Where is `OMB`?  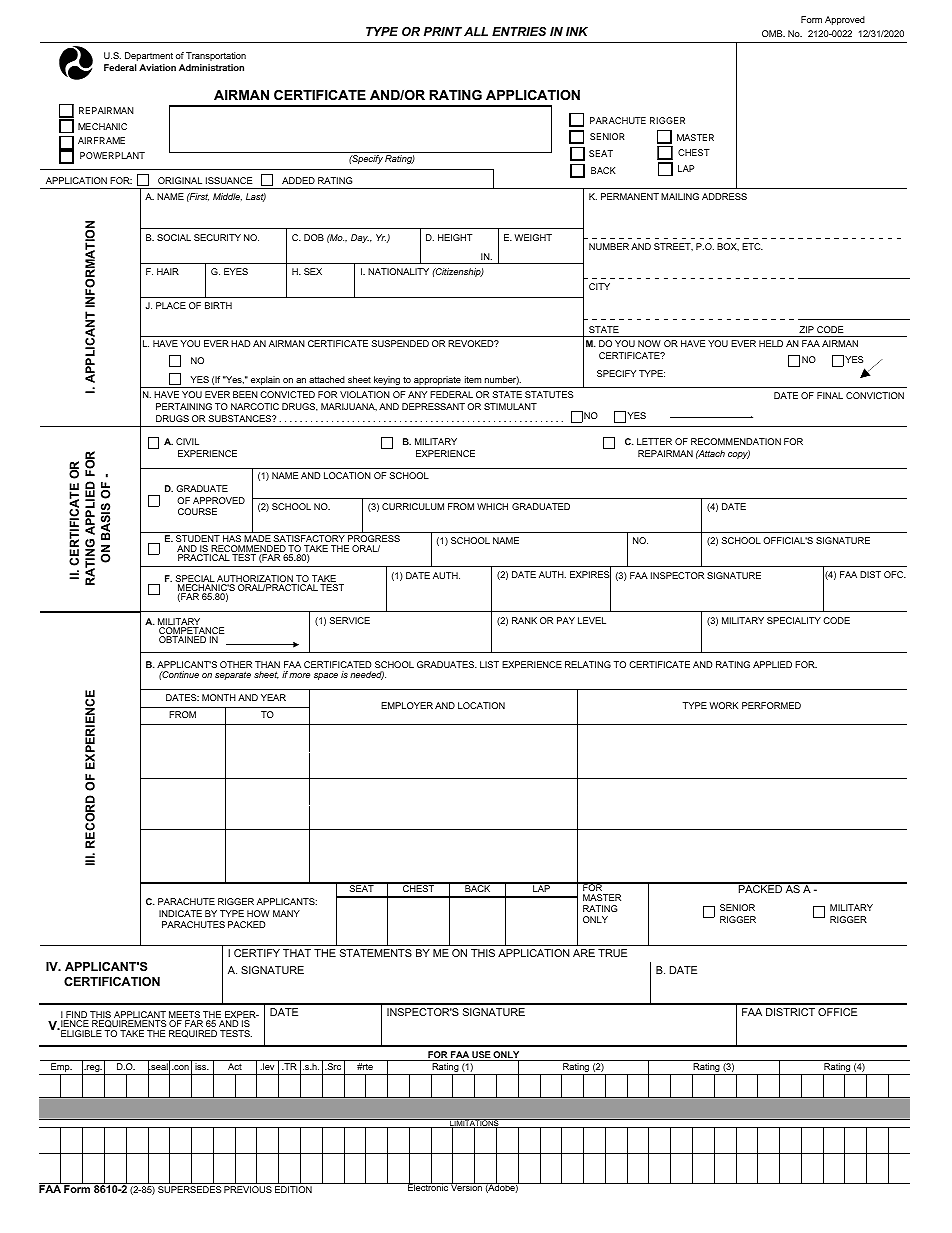 OMB is located at coordinates (773, 33).
